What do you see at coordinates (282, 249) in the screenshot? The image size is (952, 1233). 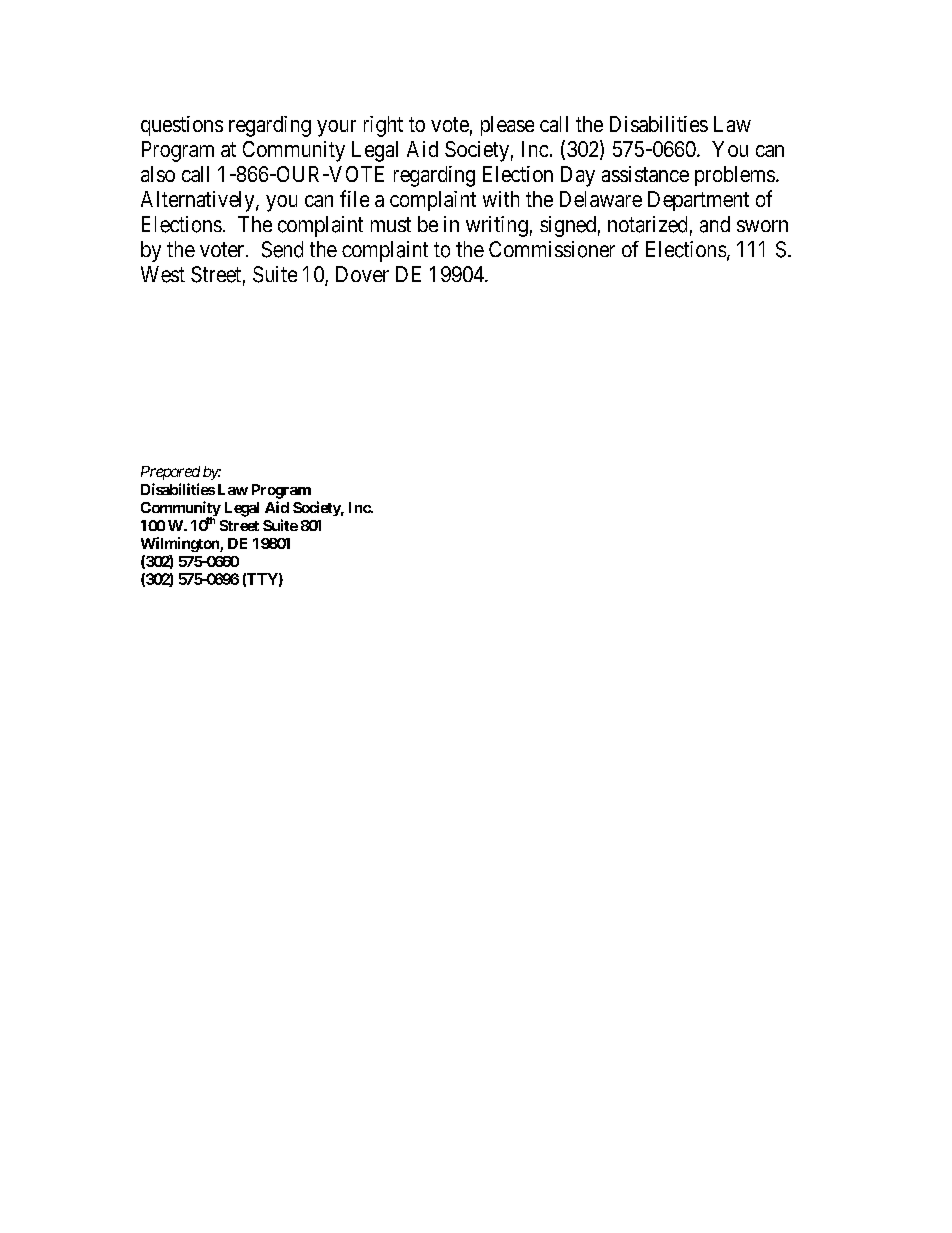 I see `Send` at bounding box center [282, 249].
